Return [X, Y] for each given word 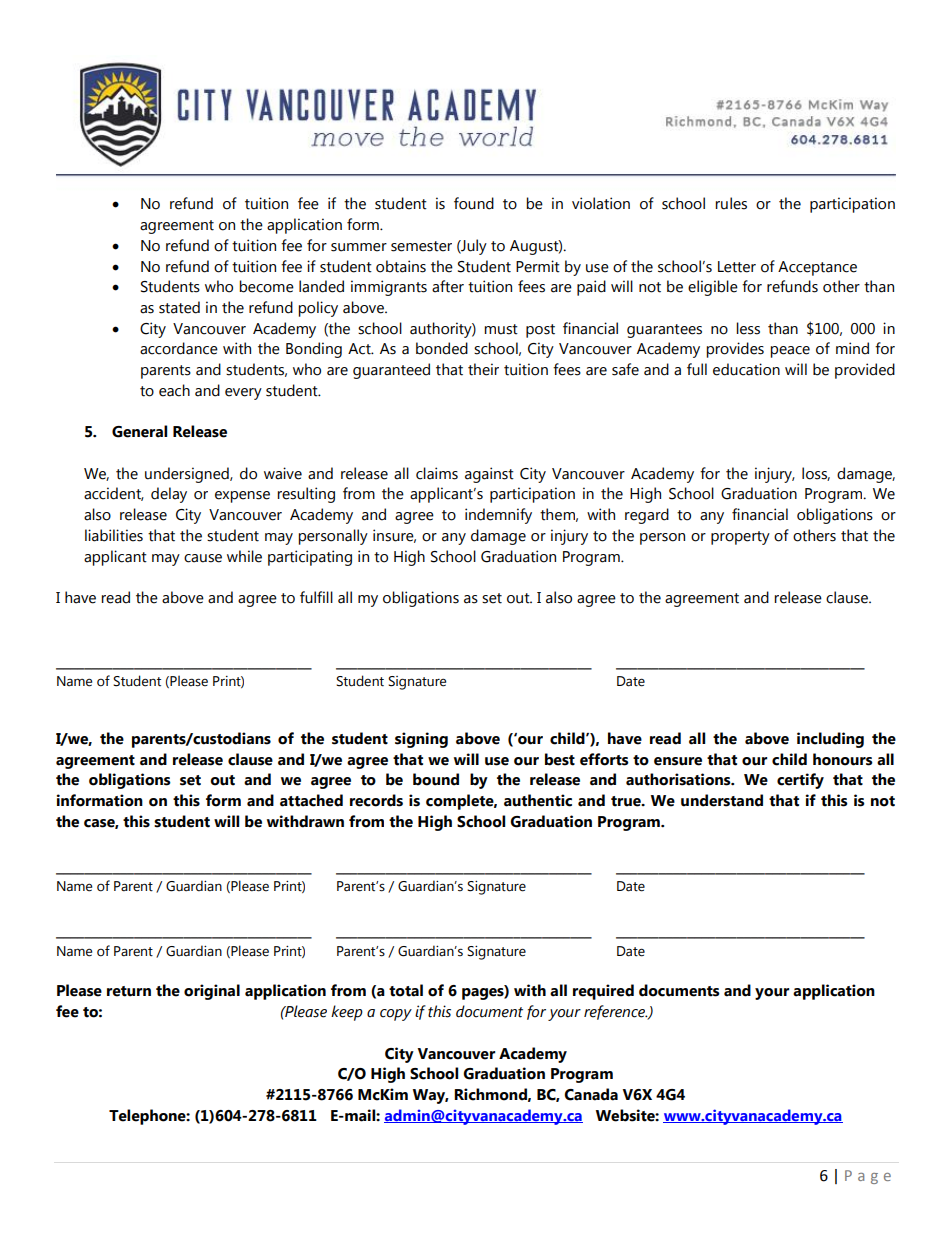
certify [800, 781]
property [740, 538]
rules [731, 203]
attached [311, 800]
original [212, 992]
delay [169, 495]
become [266, 286]
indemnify [498, 516]
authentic [538, 800]
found [474, 203]
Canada [591, 1094]
